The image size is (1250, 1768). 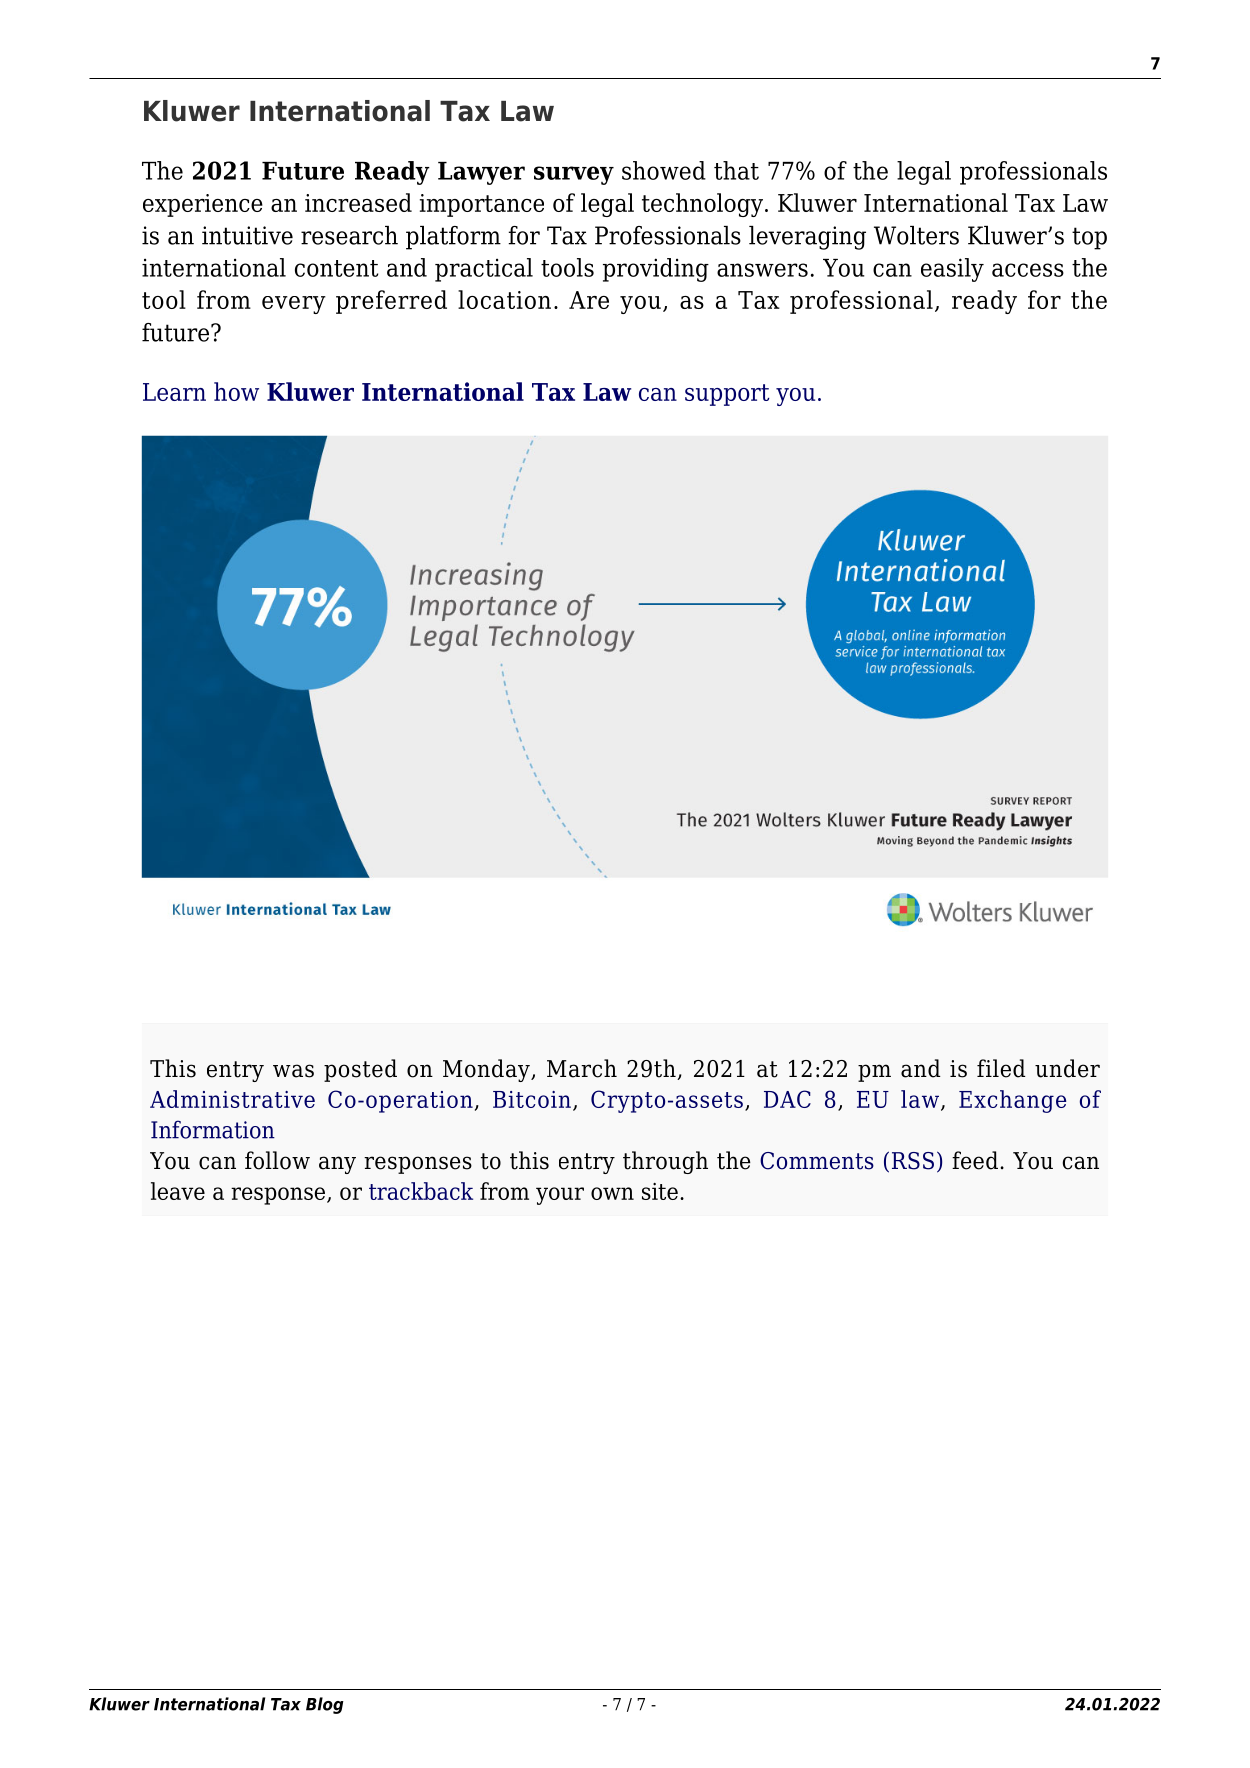 I want to click on access, so click(x=1028, y=270).
